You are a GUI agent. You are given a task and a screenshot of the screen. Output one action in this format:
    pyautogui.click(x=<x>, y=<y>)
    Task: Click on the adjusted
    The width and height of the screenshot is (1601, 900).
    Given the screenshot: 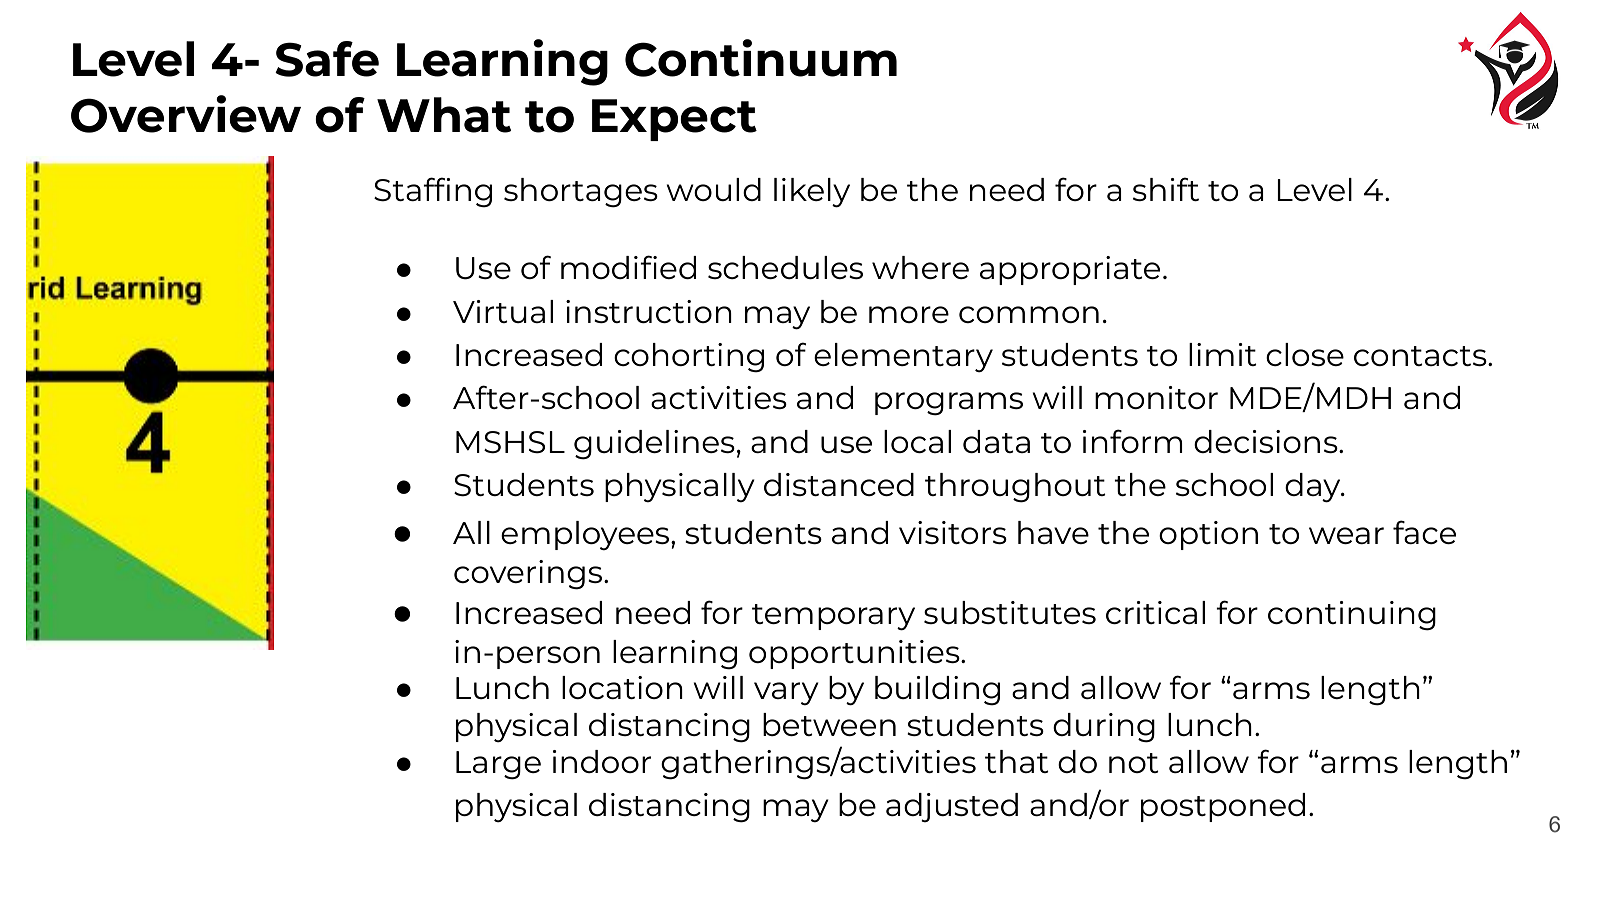 What is the action you would take?
    pyautogui.click(x=952, y=807)
